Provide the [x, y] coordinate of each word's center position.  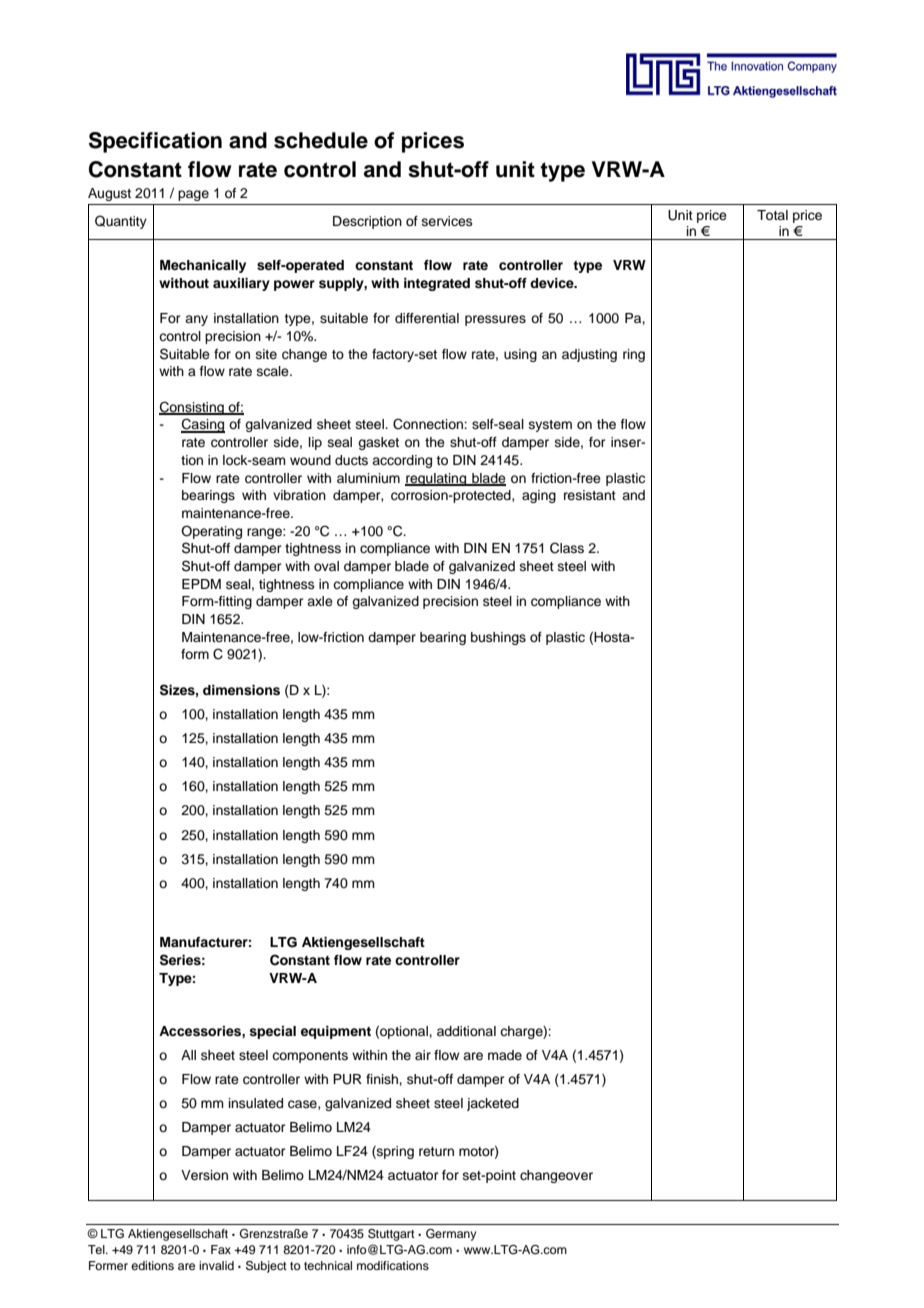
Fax [221, 1249]
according [402, 461]
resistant [590, 495]
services [447, 221]
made [505, 1055]
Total [772, 215]
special [272, 1032]
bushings [498, 638]
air [423, 1055]
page [193, 195]
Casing [203, 425]
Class [567, 548]
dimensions [241, 690]
